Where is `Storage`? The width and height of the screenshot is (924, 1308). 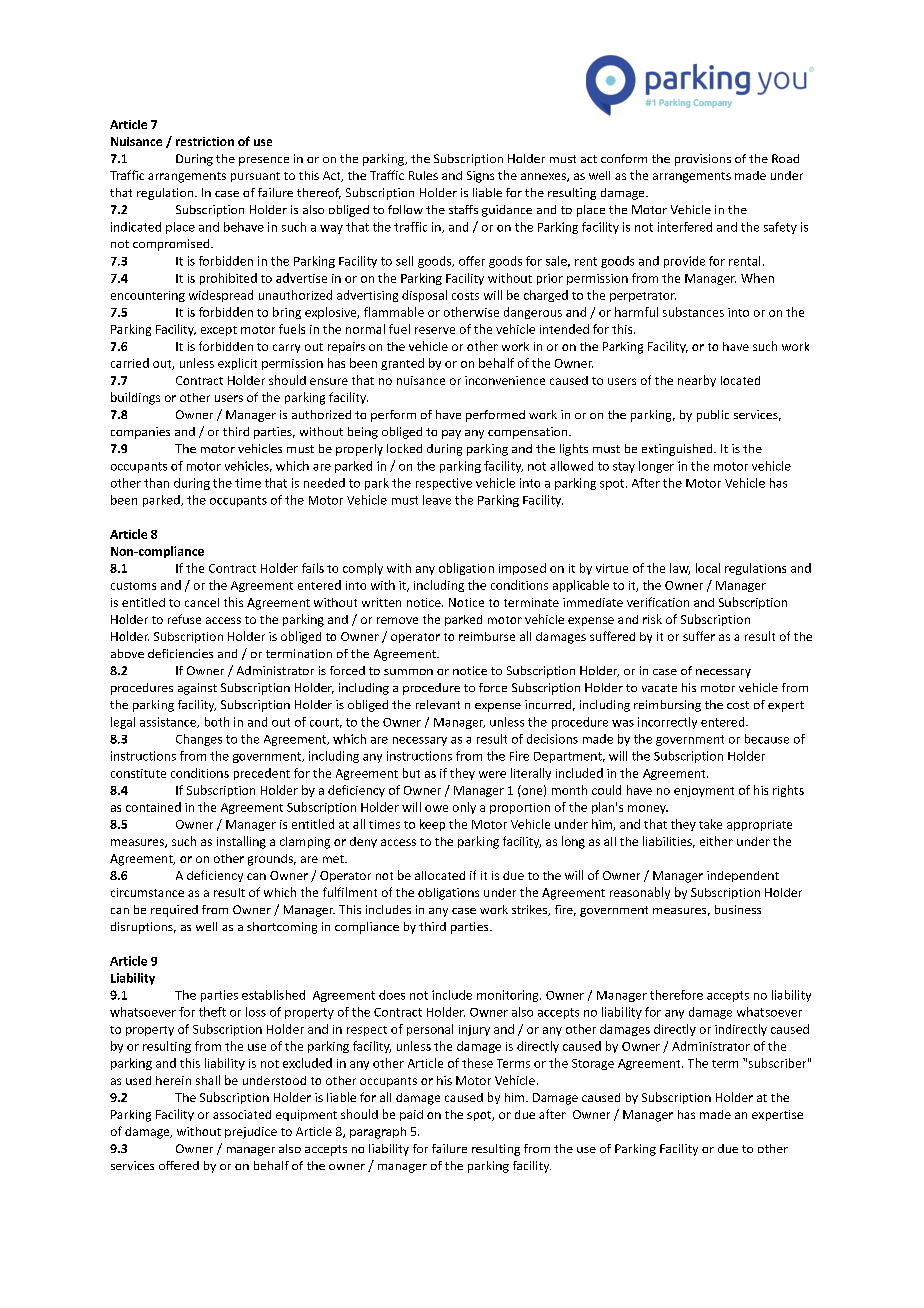
Storage is located at coordinates (593, 1064).
